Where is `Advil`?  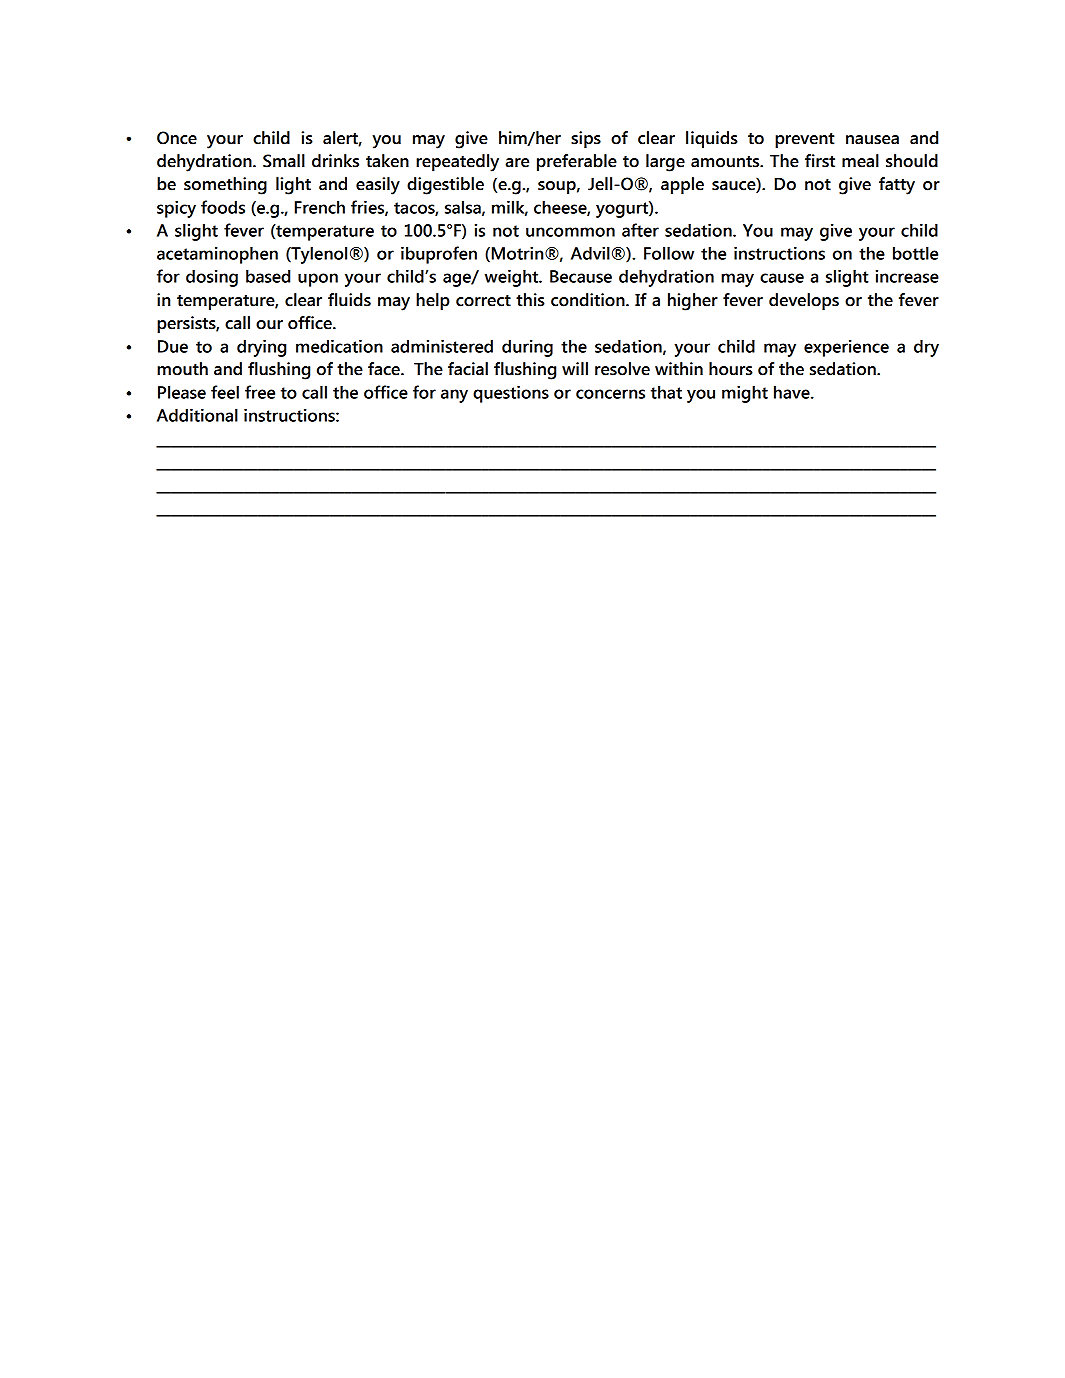
Advil is located at coordinates (590, 253).
